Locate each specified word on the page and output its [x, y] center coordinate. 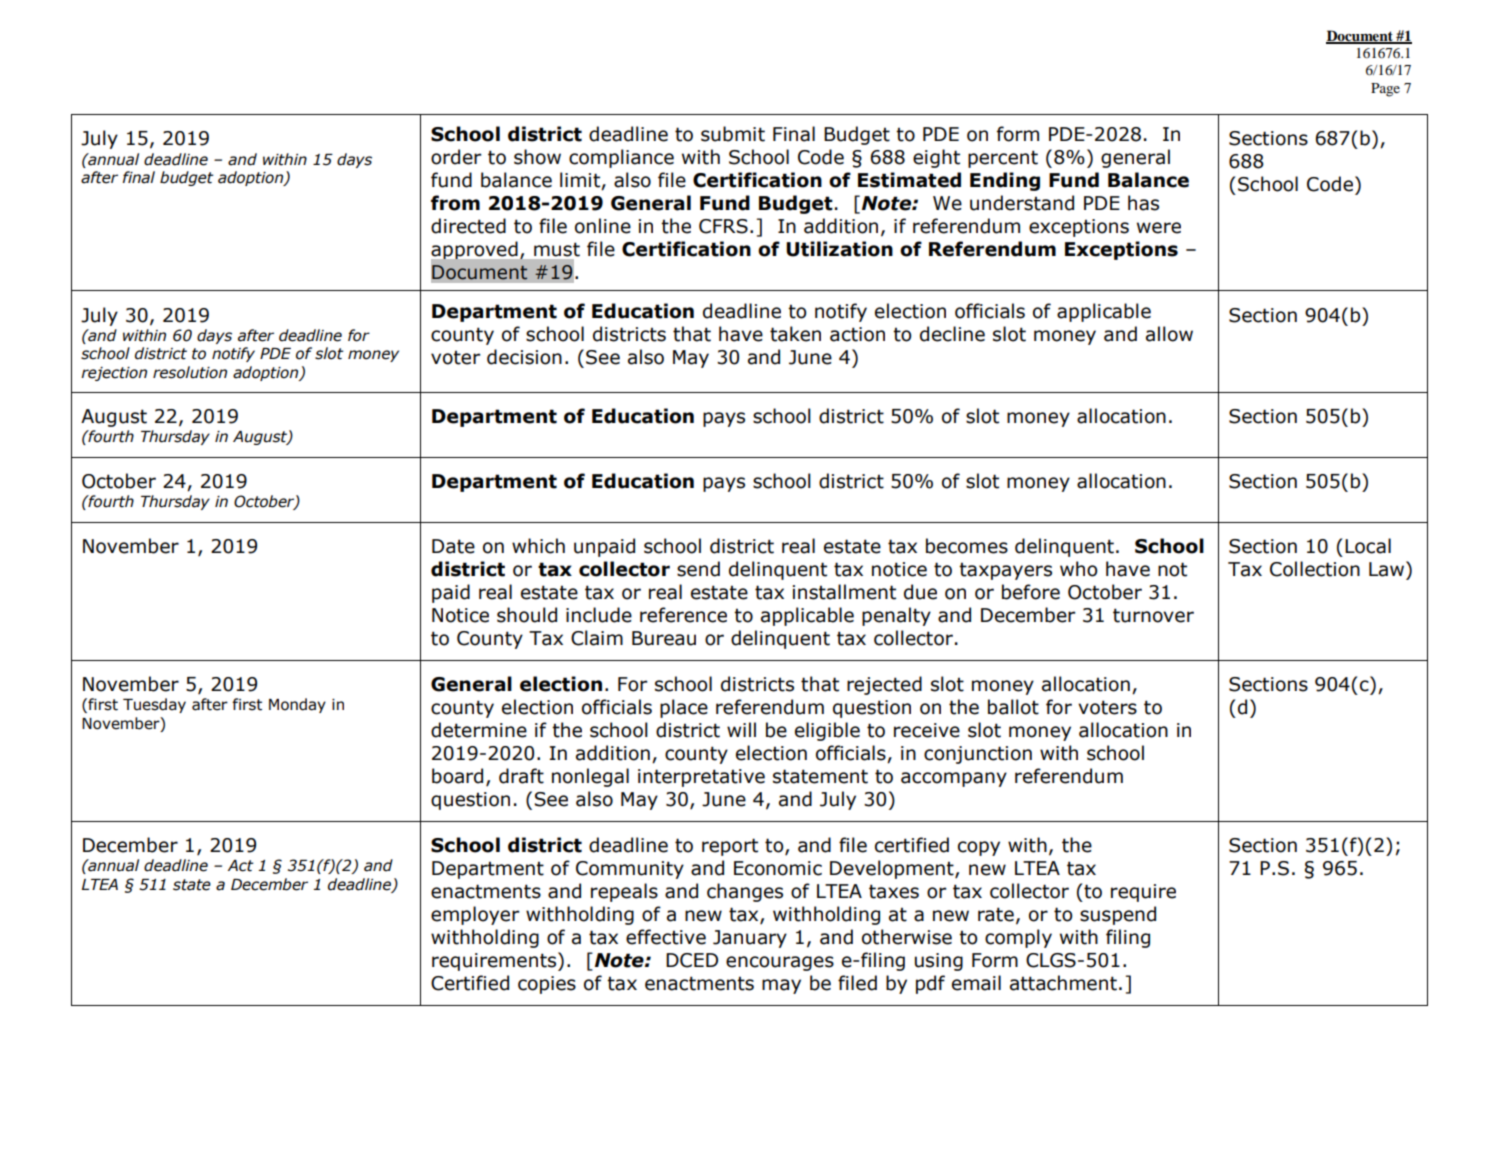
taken [795, 334]
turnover [1153, 615]
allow [1169, 334]
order [456, 157]
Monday [297, 705]
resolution [190, 372]
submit [733, 134]
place [684, 708]
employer [475, 915]
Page [1385, 90]
